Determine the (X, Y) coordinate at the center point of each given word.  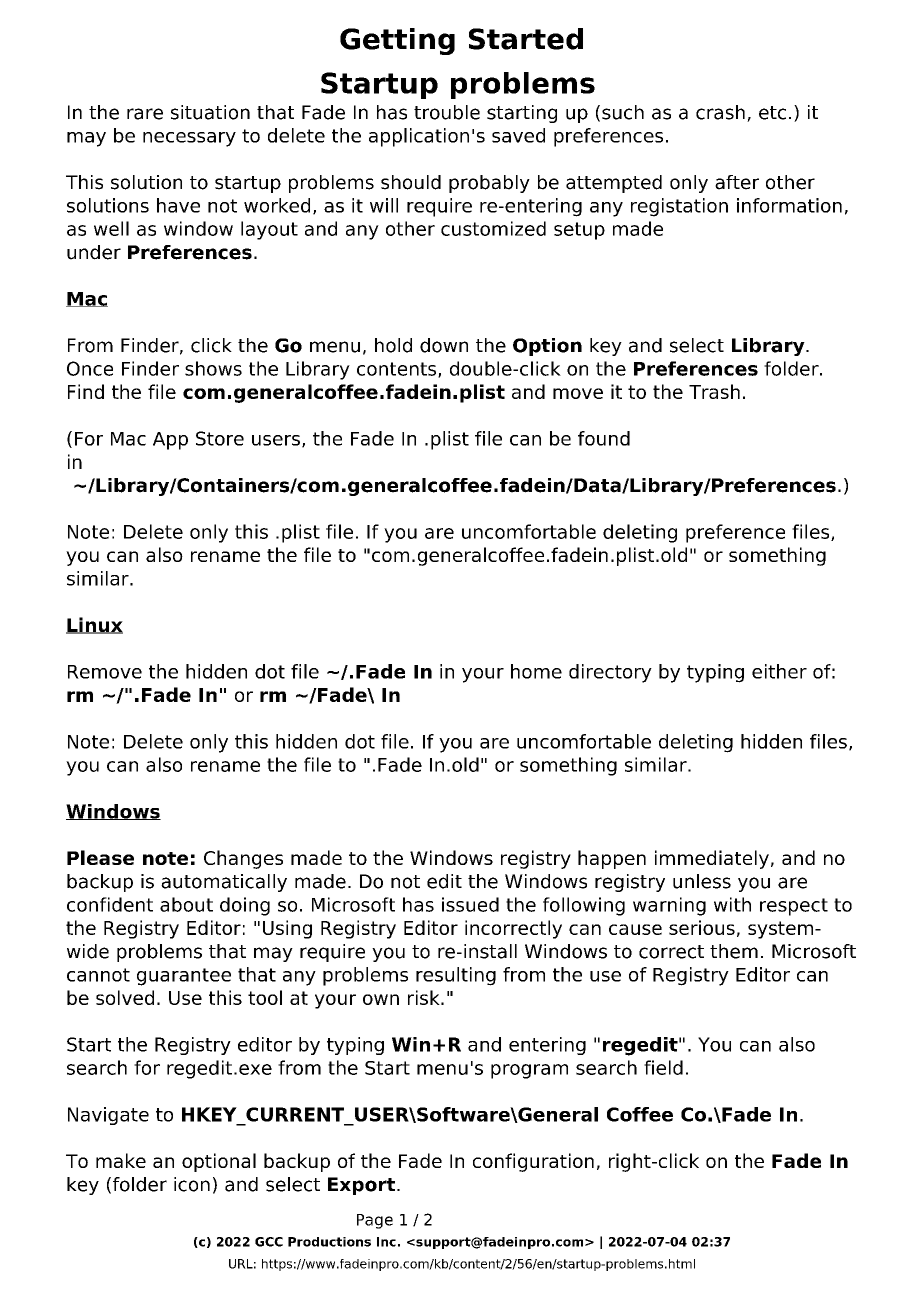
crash (720, 112)
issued (470, 904)
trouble (447, 112)
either (779, 671)
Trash (714, 391)
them (734, 951)
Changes (243, 859)
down (444, 345)
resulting (456, 976)
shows (213, 368)
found (604, 438)
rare (145, 114)
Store (220, 438)
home (536, 671)
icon (192, 1184)
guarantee (184, 977)
